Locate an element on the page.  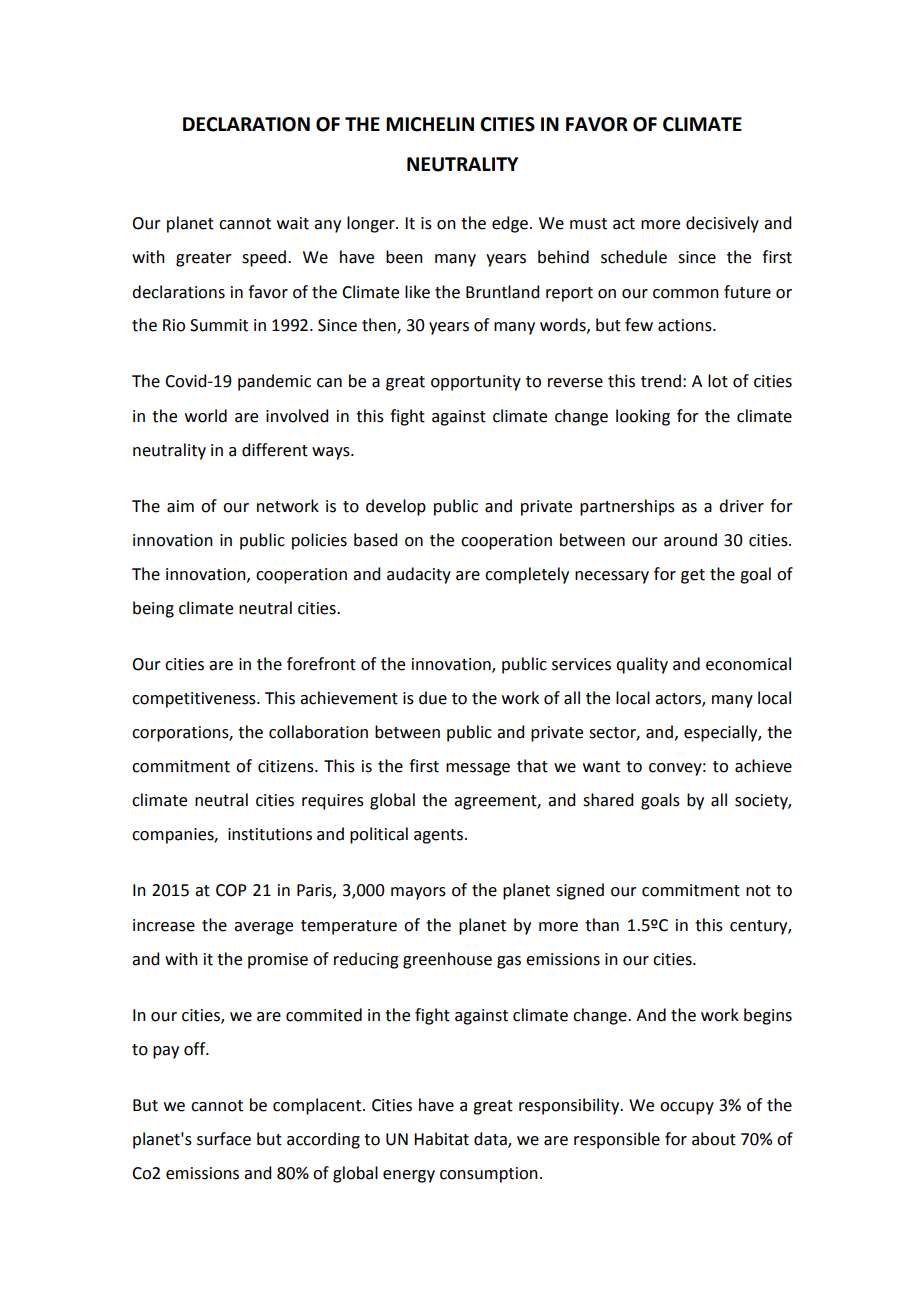
quality is located at coordinates (642, 665).
